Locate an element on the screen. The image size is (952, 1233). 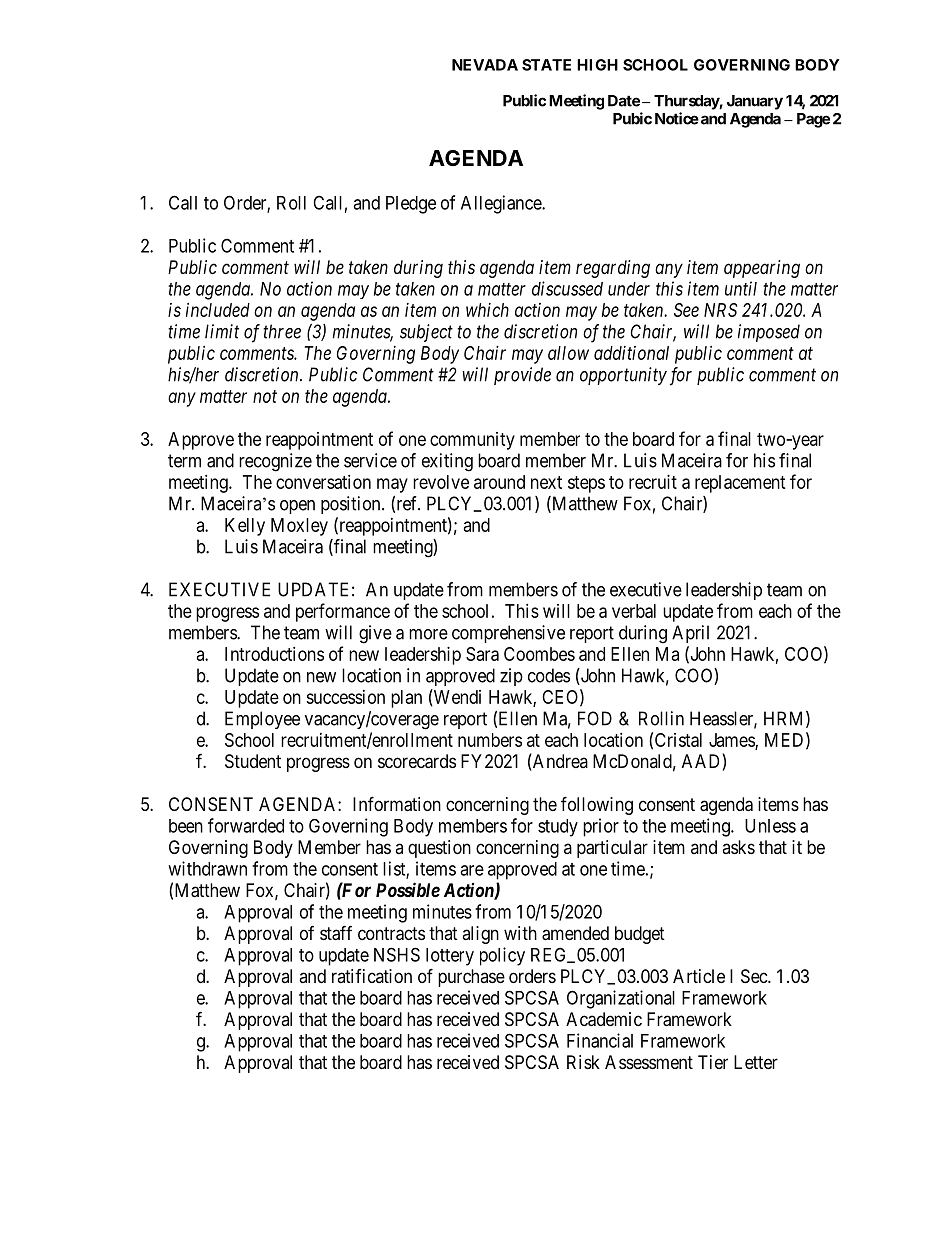
ratification is located at coordinates (372, 976).
